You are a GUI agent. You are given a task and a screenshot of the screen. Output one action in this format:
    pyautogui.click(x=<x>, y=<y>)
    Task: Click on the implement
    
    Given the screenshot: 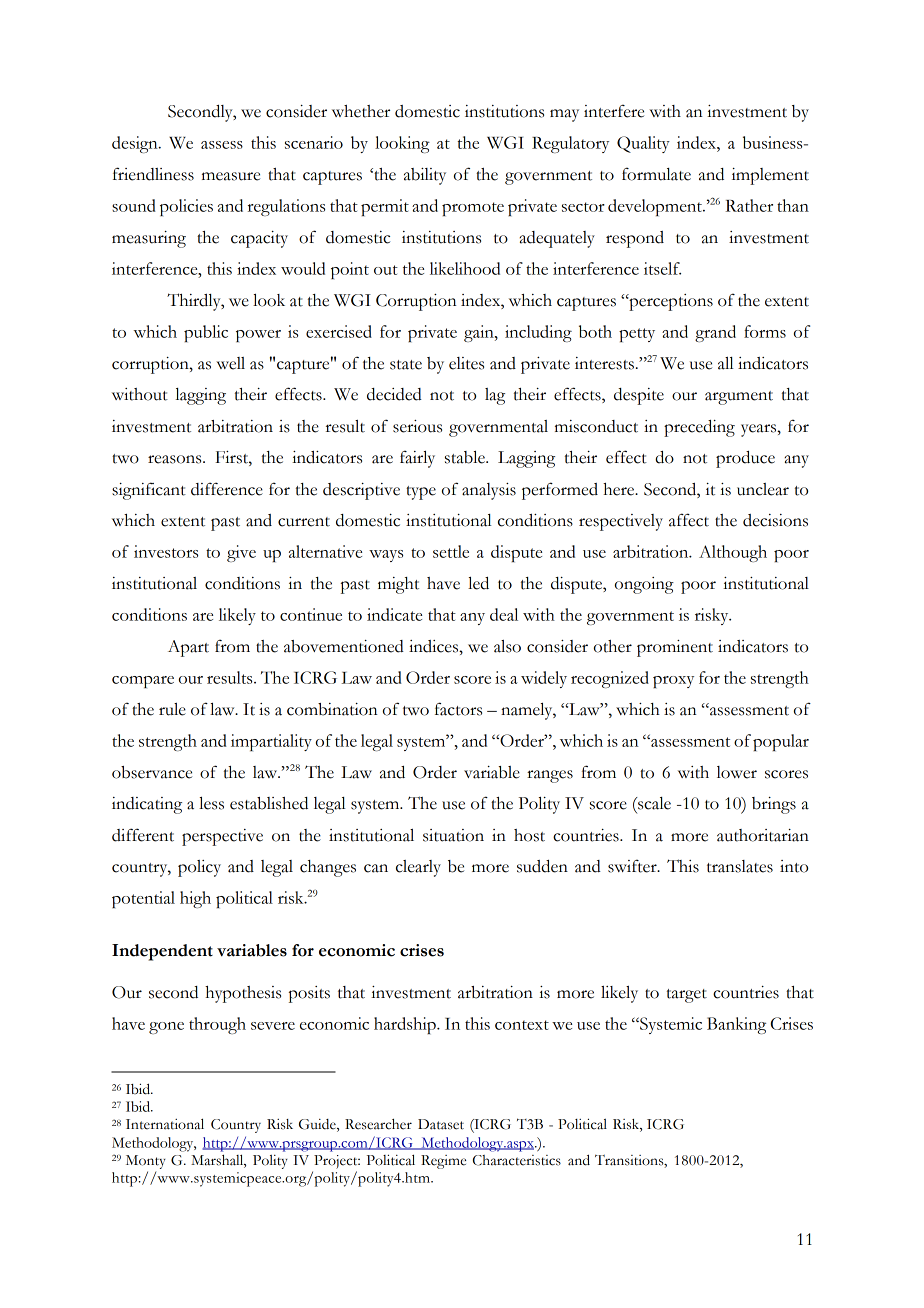 What is the action you would take?
    pyautogui.click(x=770, y=176)
